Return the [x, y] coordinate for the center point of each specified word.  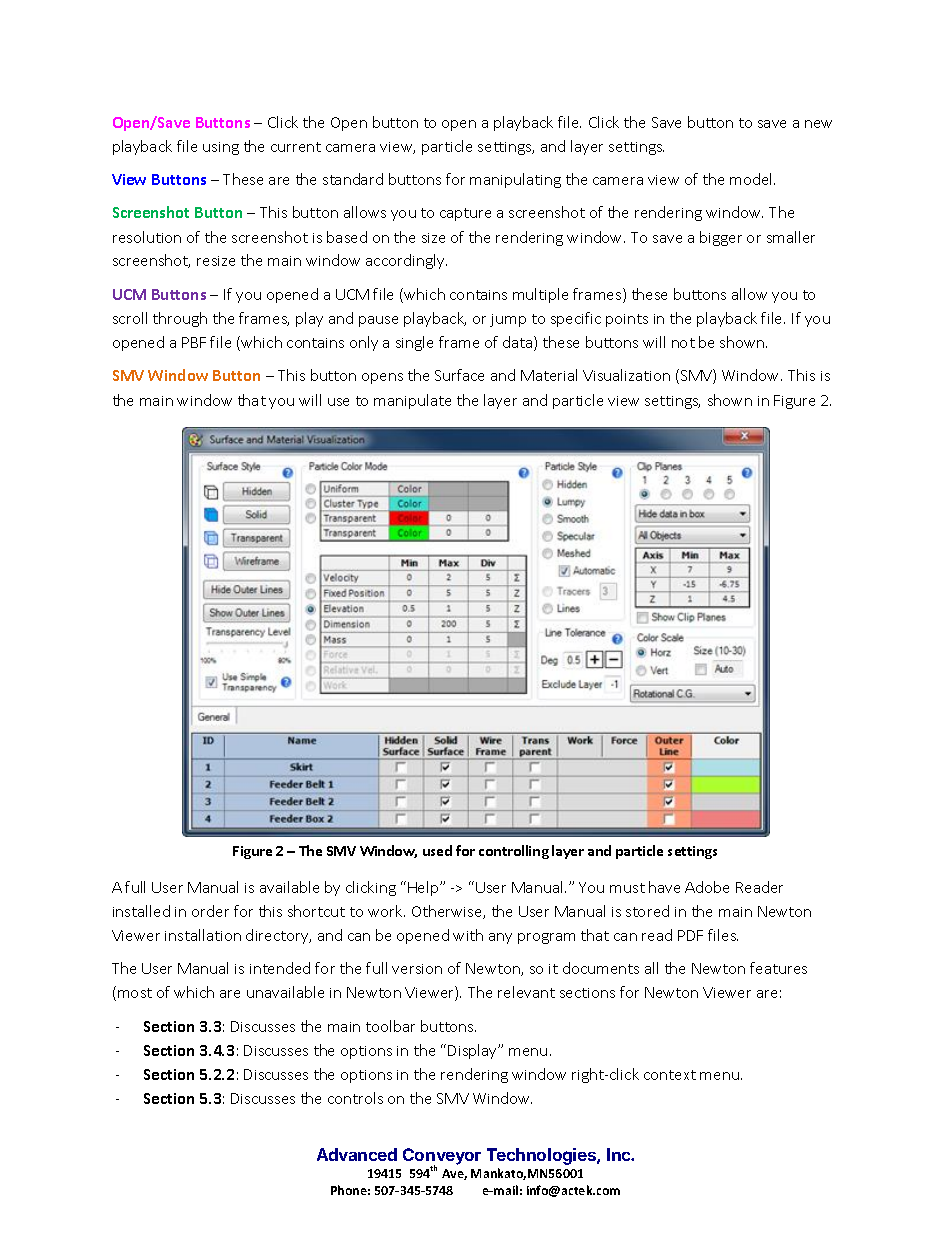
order [210, 911]
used [437, 850]
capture [465, 214]
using [221, 148]
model [752, 179]
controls [355, 1098]
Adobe [707, 887]
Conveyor [442, 1157]
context [670, 1075]
